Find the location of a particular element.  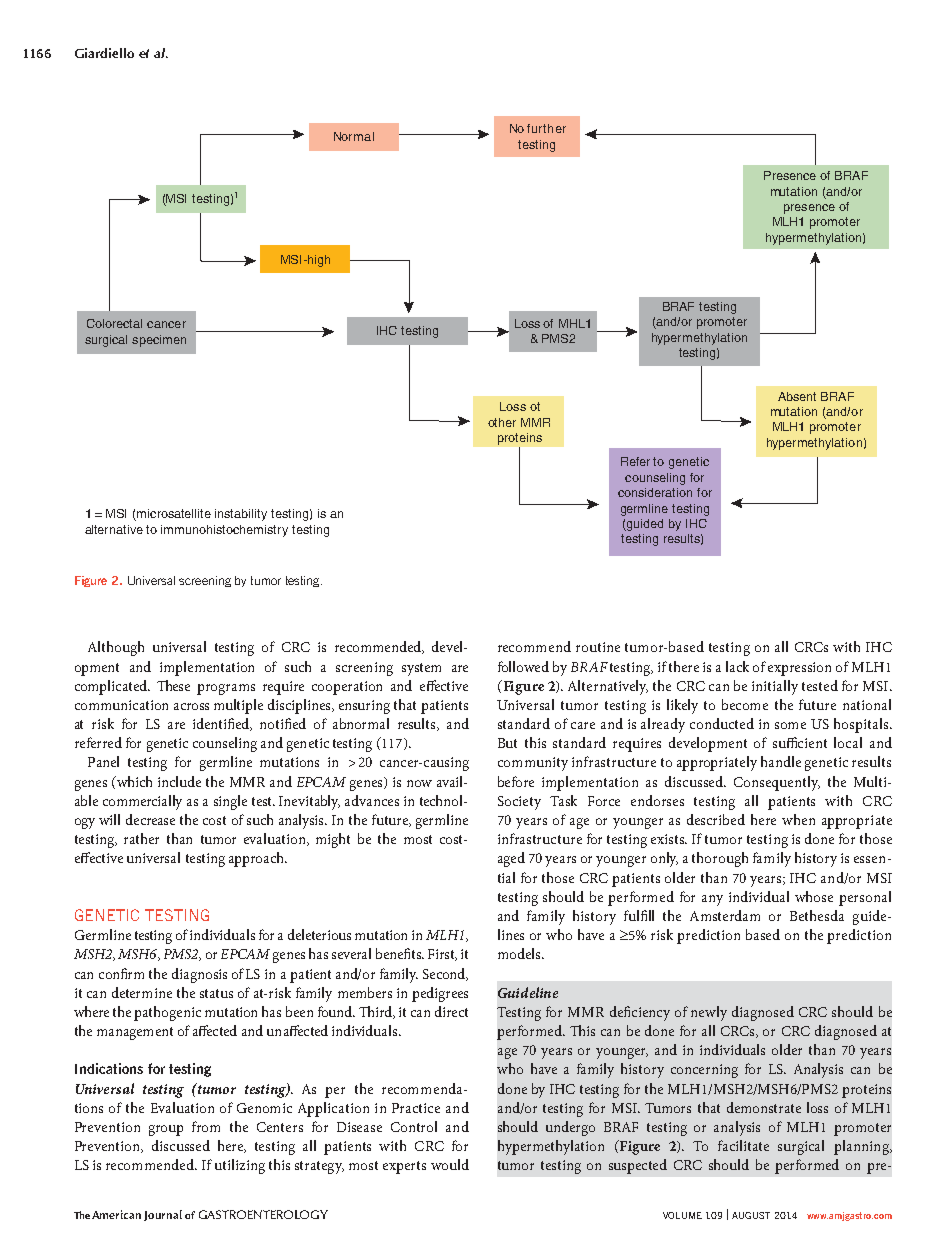

rather is located at coordinates (141, 838).
